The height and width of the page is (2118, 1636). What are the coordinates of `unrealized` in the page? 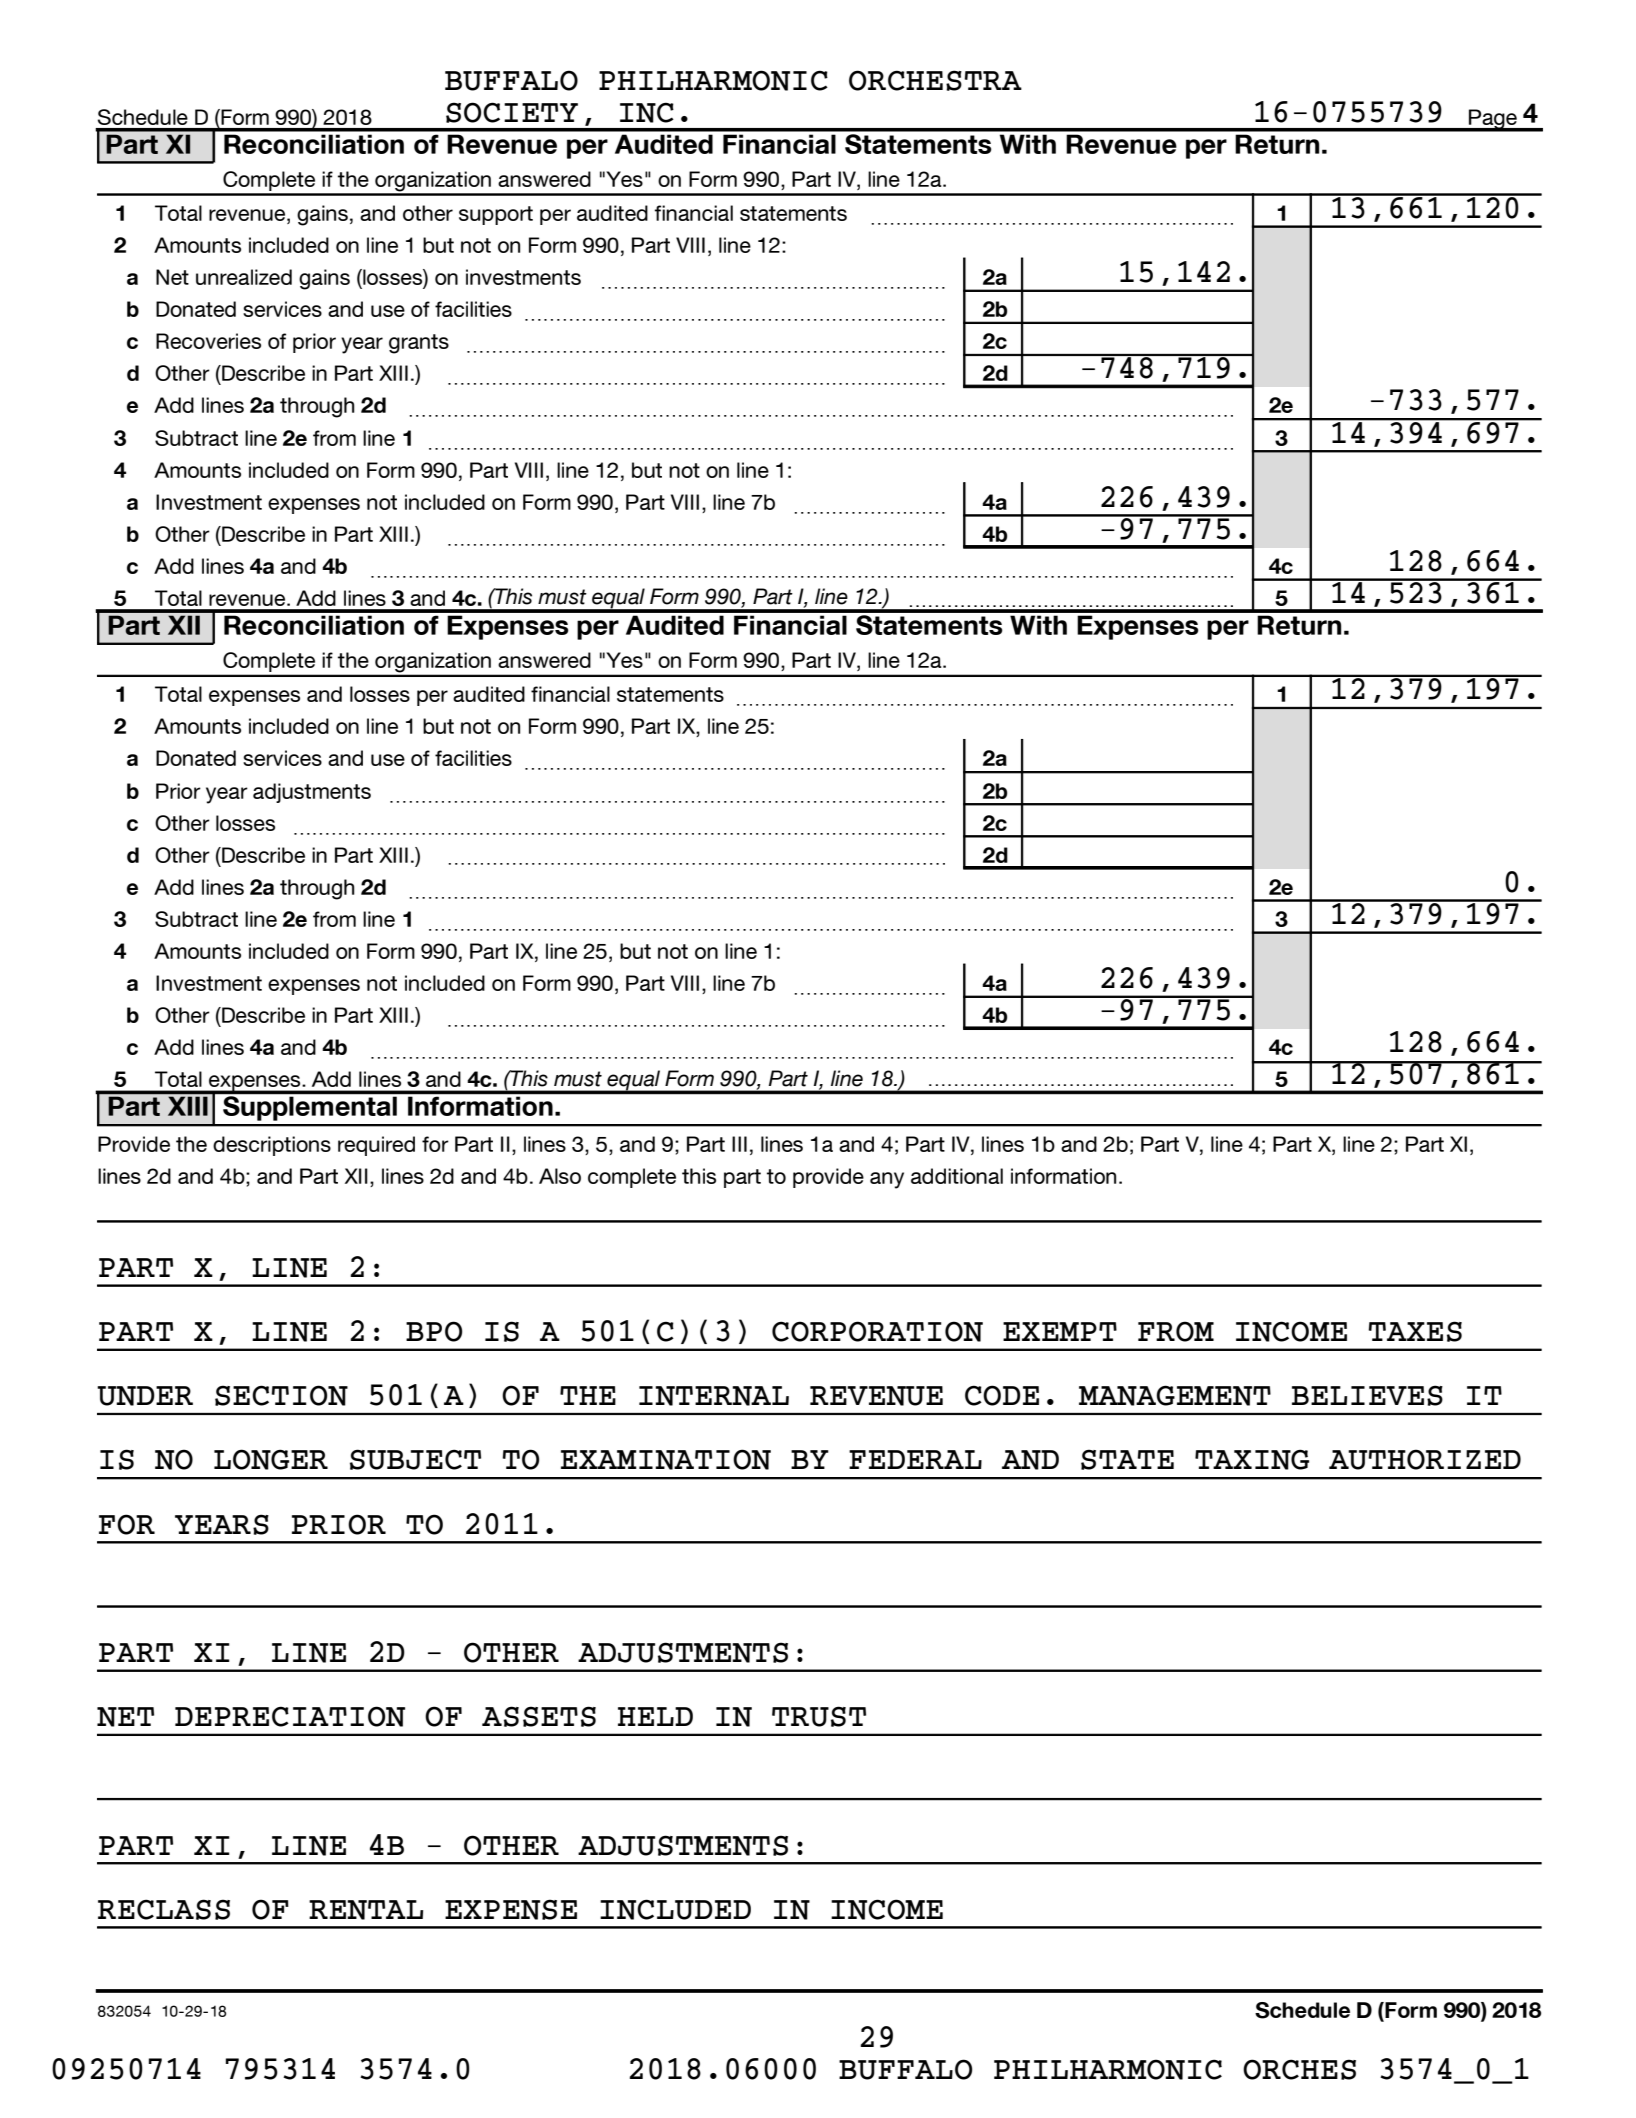 It's located at (244, 277).
